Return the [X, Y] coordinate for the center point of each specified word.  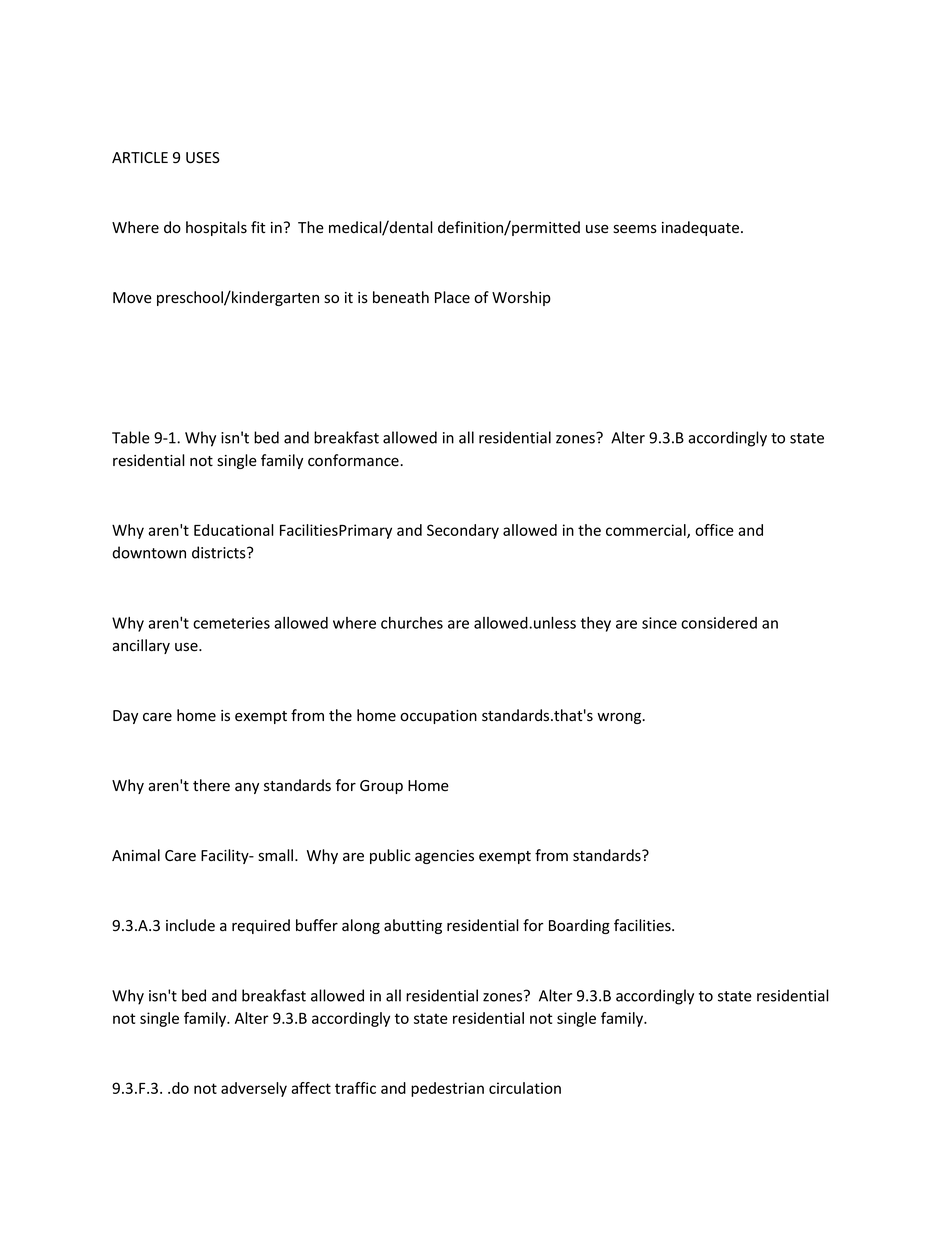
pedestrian [447, 1089]
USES [203, 158]
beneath [401, 297]
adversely [254, 1089]
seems [635, 229]
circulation [525, 1088]
